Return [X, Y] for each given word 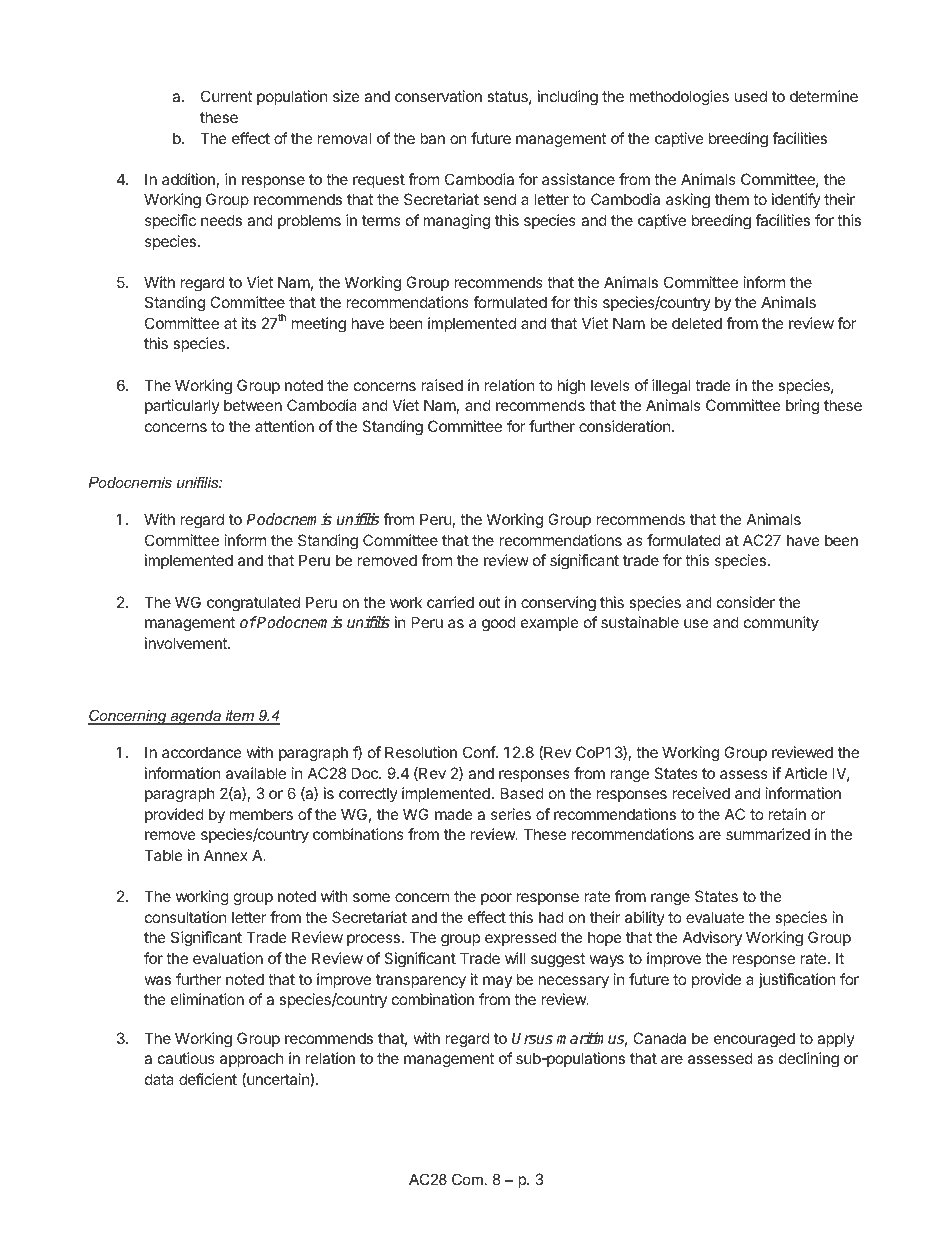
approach [252, 1059]
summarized [768, 834]
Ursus [532, 1038]
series [511, 814]
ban [432, 138]
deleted [697, 323]
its [249, 323]
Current [226, 96]
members [261, 814]
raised [442, 385]
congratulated [253, 604]
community [781, 623]
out [489, 602]
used [751, 96]
